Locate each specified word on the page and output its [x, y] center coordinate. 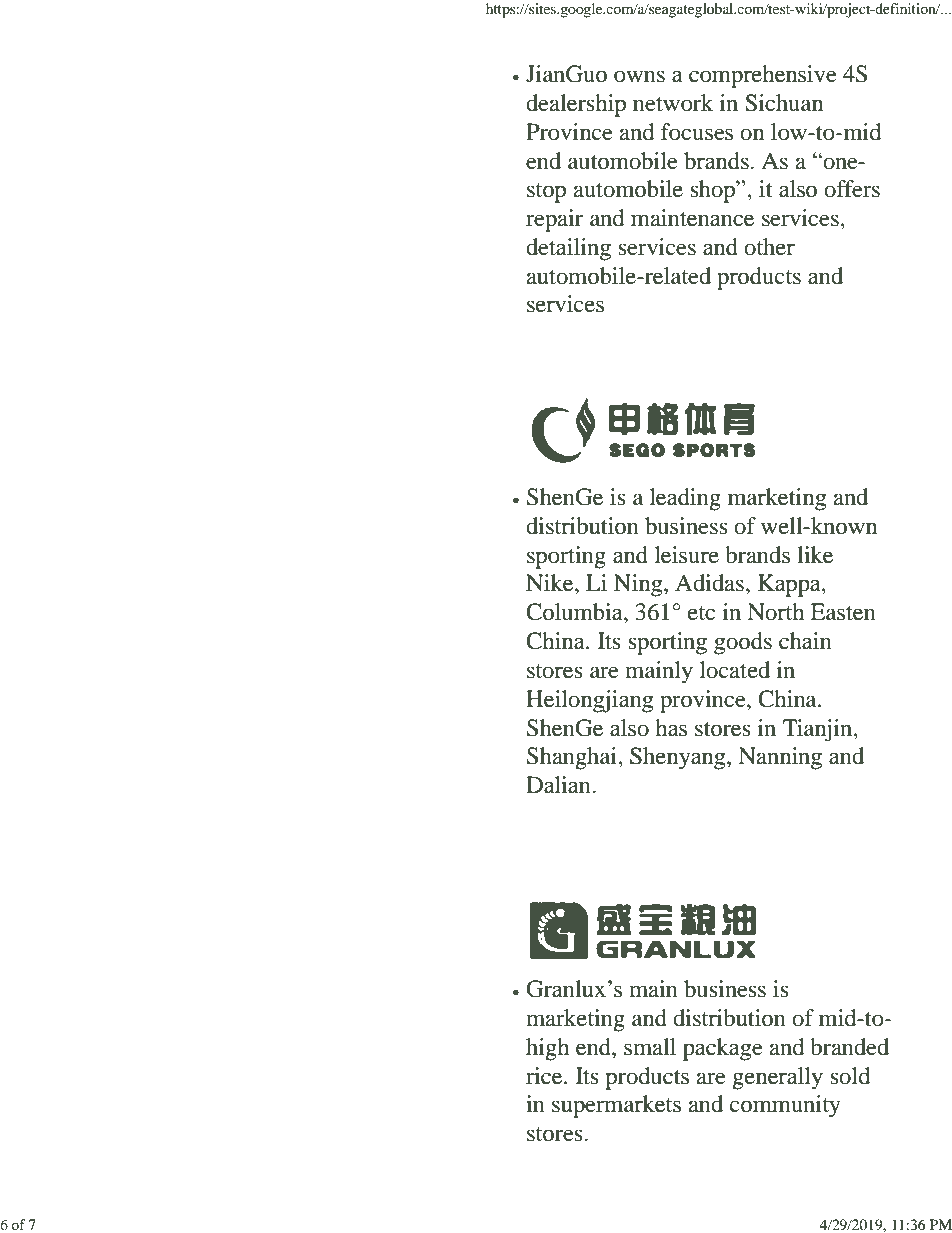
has [671, 728]
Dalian [559, 785]
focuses [697, 132]
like [815, 555]
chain [805, 641]
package [723, 1049]
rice [545, 1076]
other [769, 247]
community [785, 1106]
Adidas [709, 583]
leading [685, 499]
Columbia [575, 612]
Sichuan [784, 103]
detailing [568, 249]
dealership [576, 105]
